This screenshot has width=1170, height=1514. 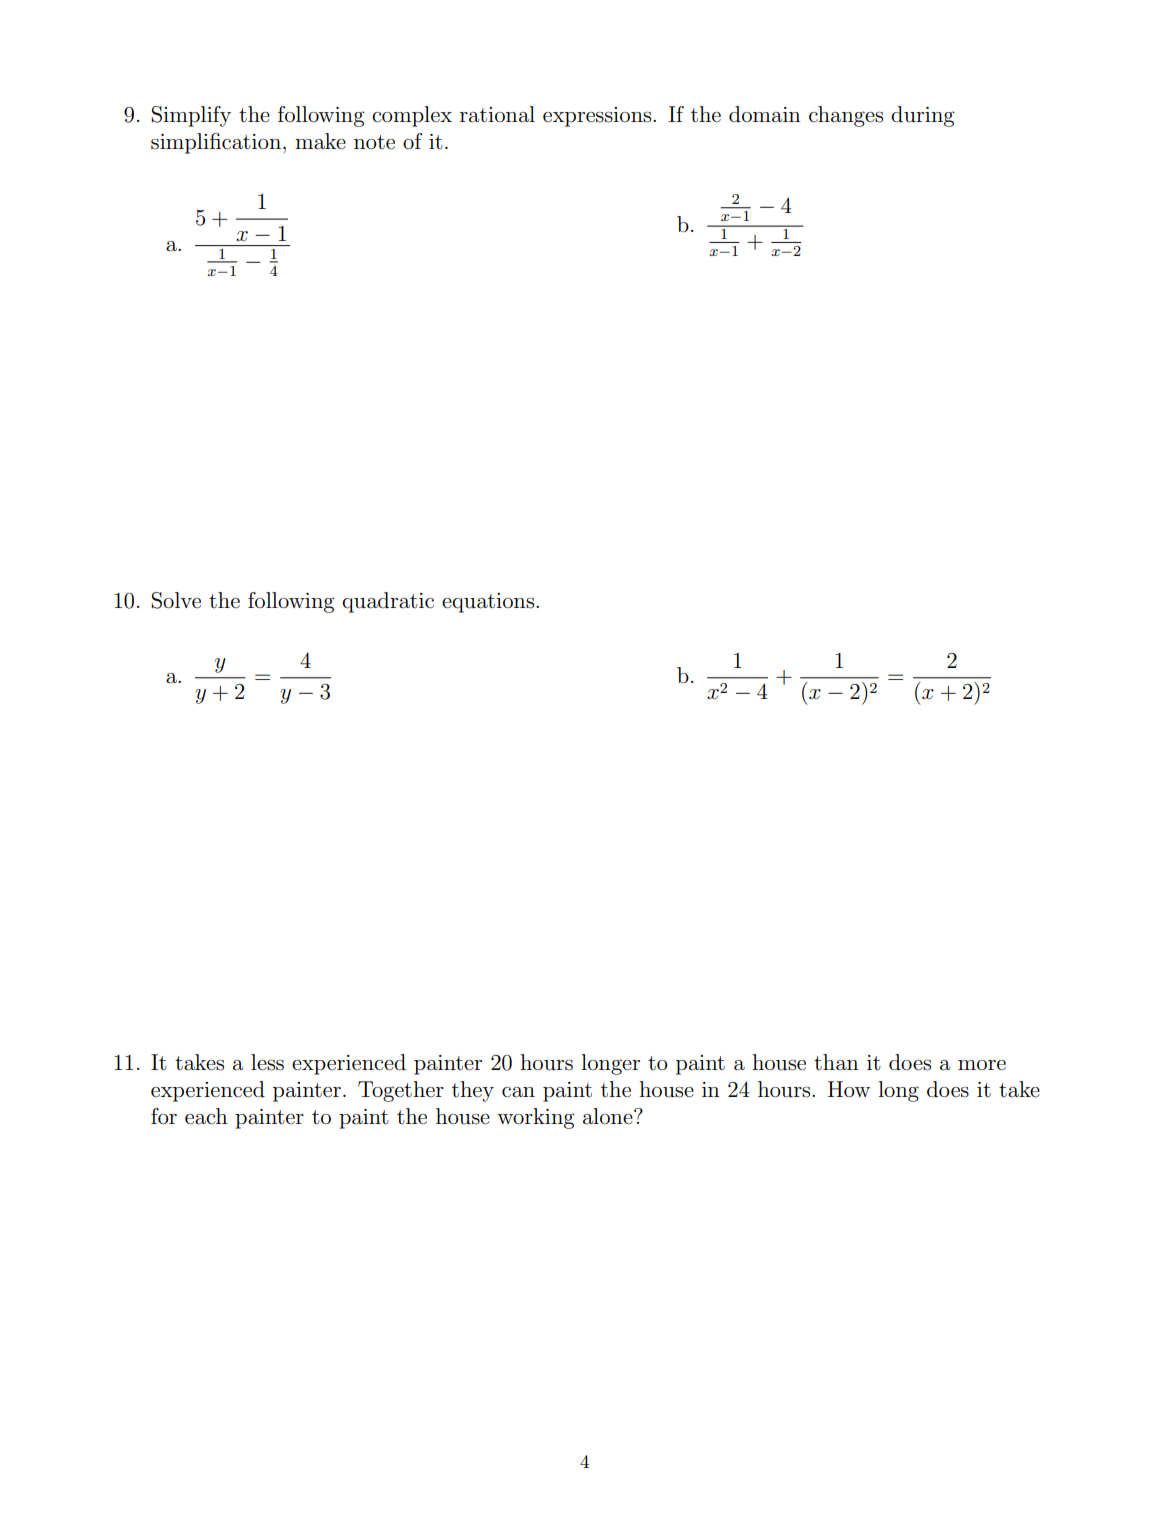 What do you see at coordinates (489, 603) in the screenshot?
I see `equations` at bounding box center [489, 603].
